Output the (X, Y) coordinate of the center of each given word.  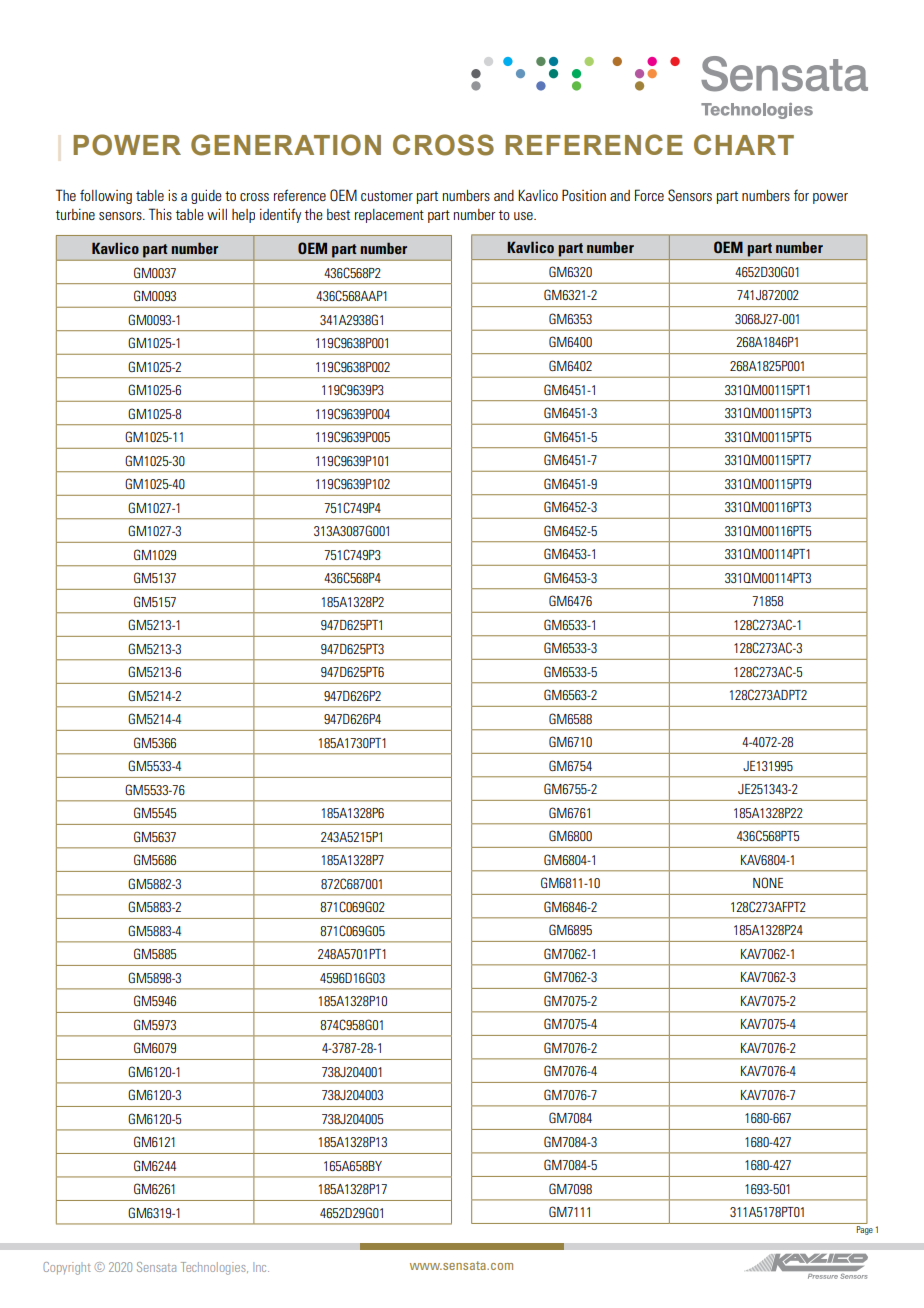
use (524, 216)
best (338, 214)
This (160, 214)
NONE (768, 882)
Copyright (67, 1268)
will (217, 214)
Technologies (214, 1268)
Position (584, 195)
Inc (261, 1267)
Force (649, 195)
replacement (389, 216)
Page (865, 1230)
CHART (744, 144)
